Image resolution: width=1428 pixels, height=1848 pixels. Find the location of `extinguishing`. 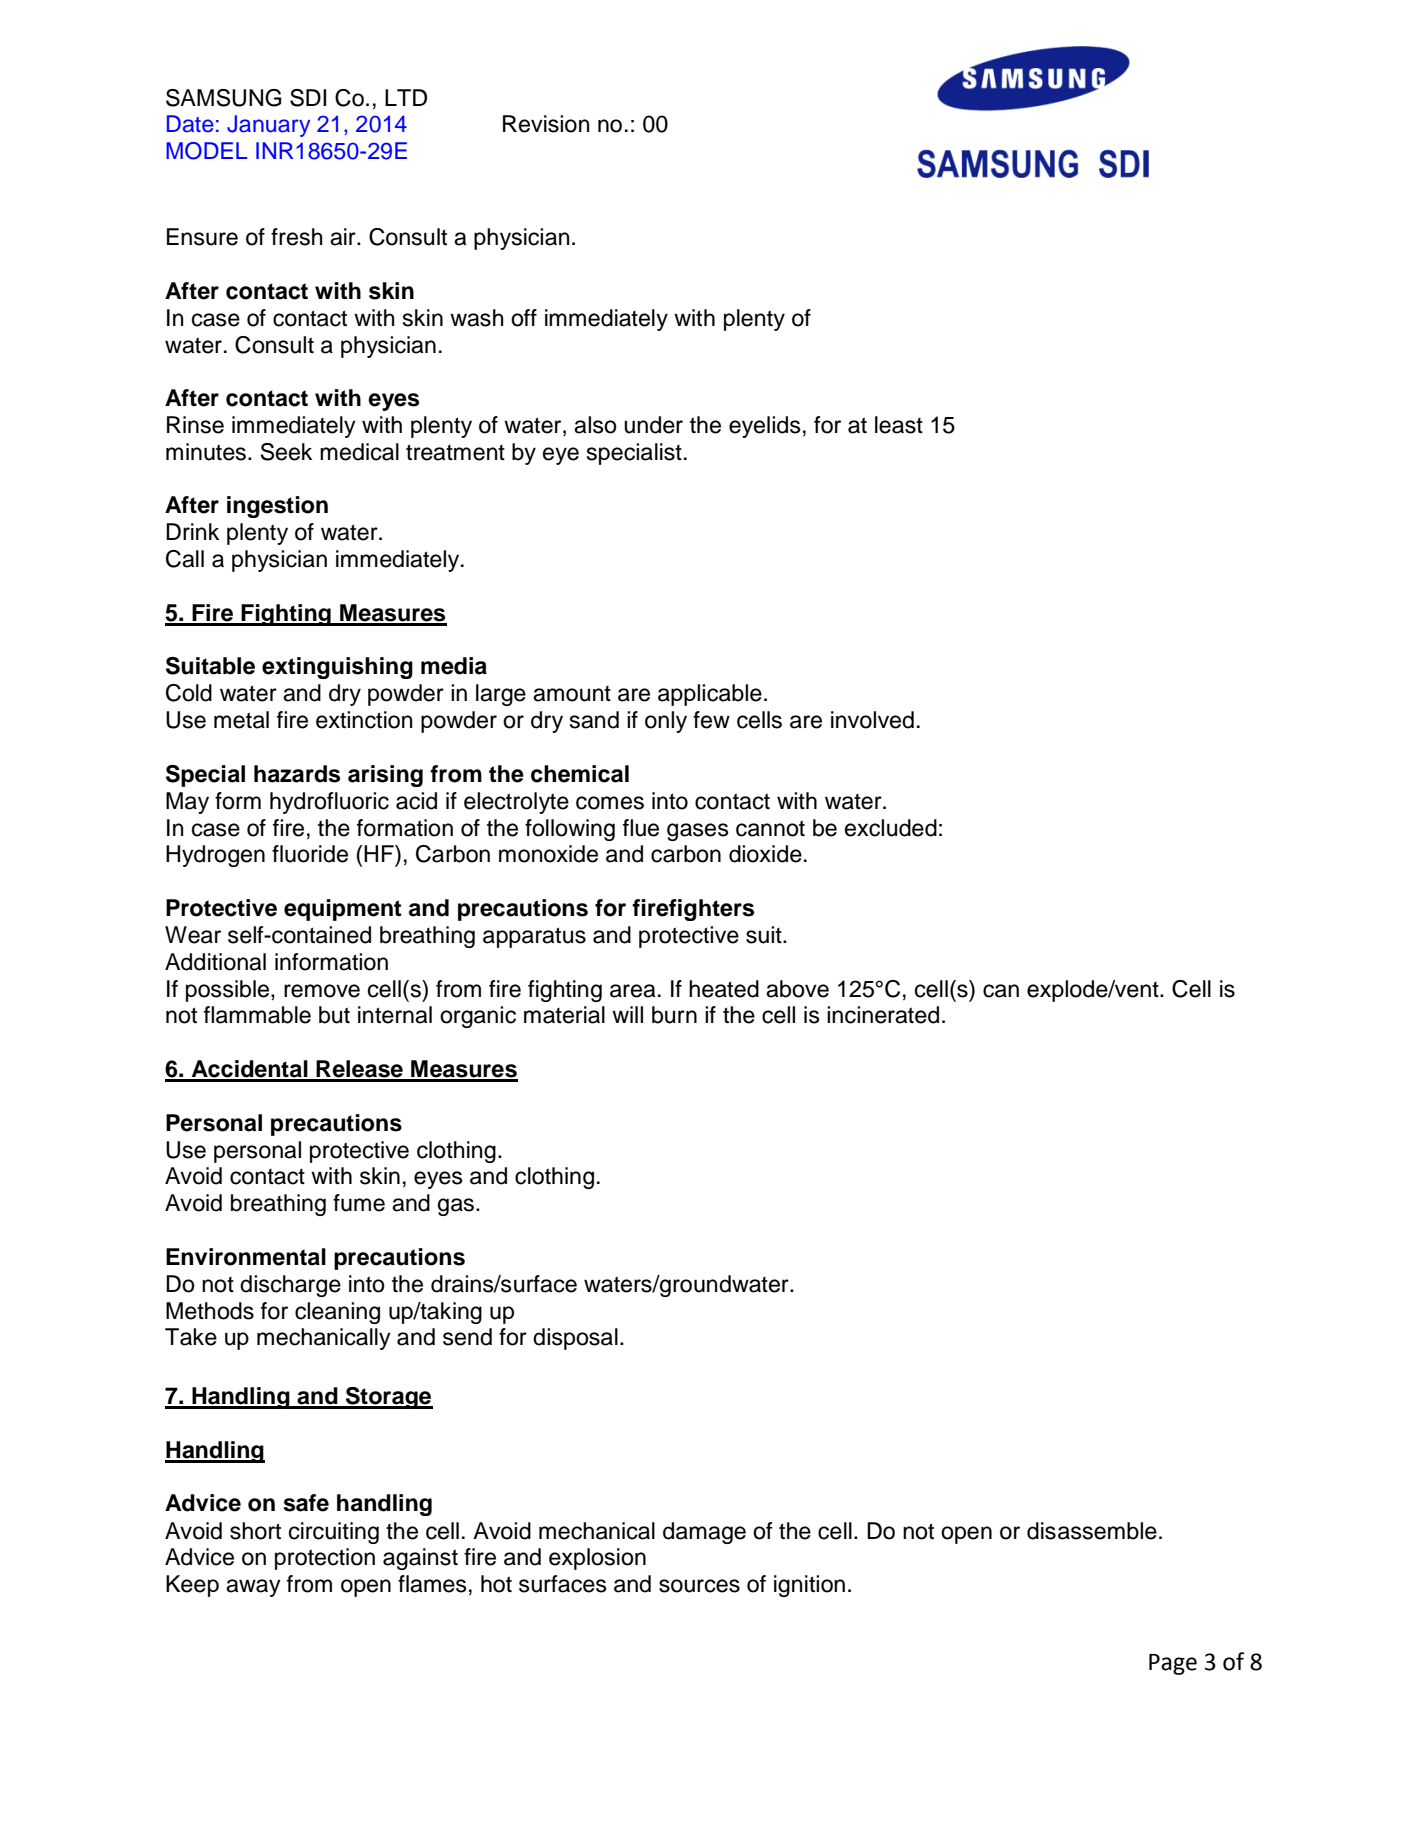

extinguishing is located at coordinates (337, 668).
